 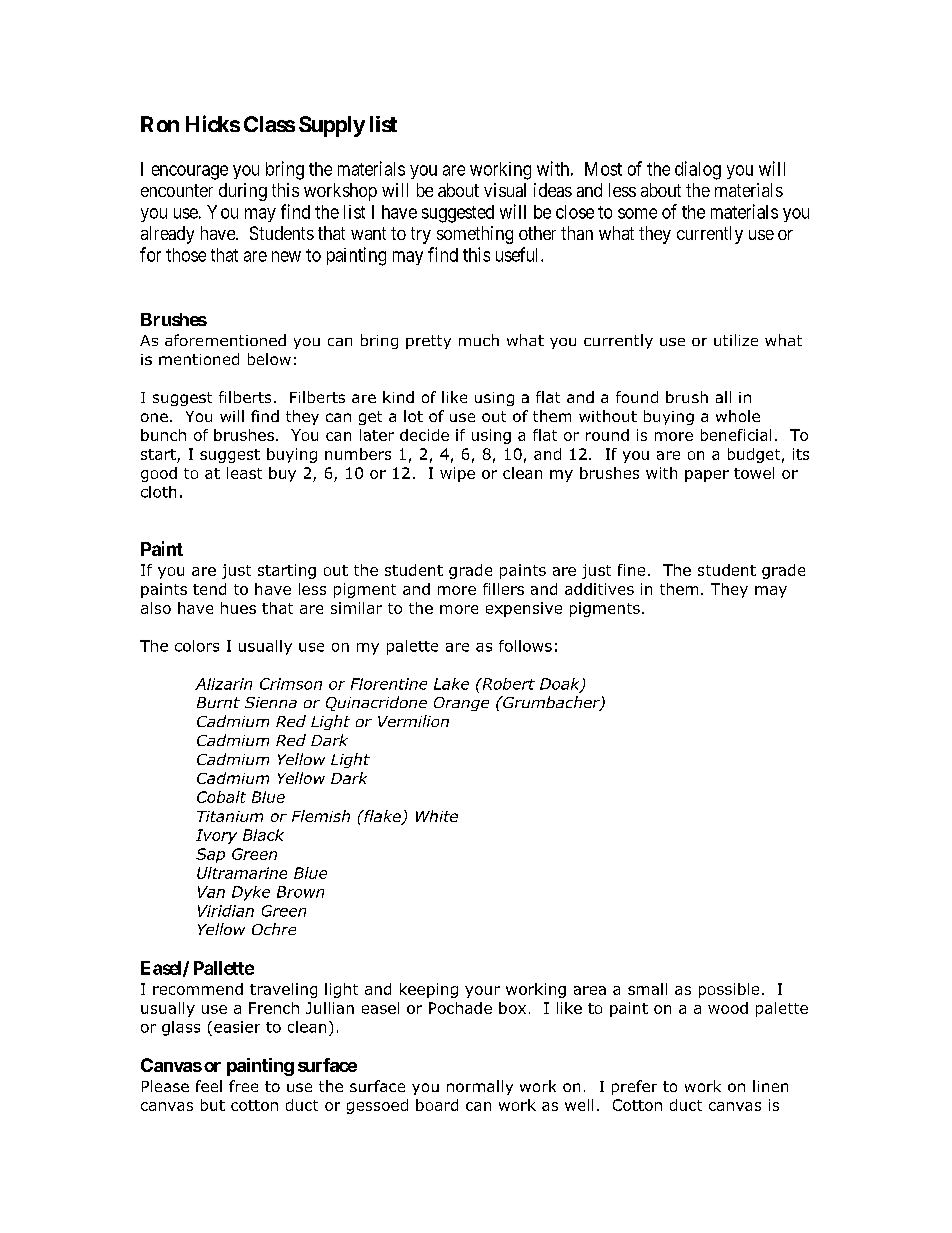 I want to click on hues, so click(x=238, y=608).
